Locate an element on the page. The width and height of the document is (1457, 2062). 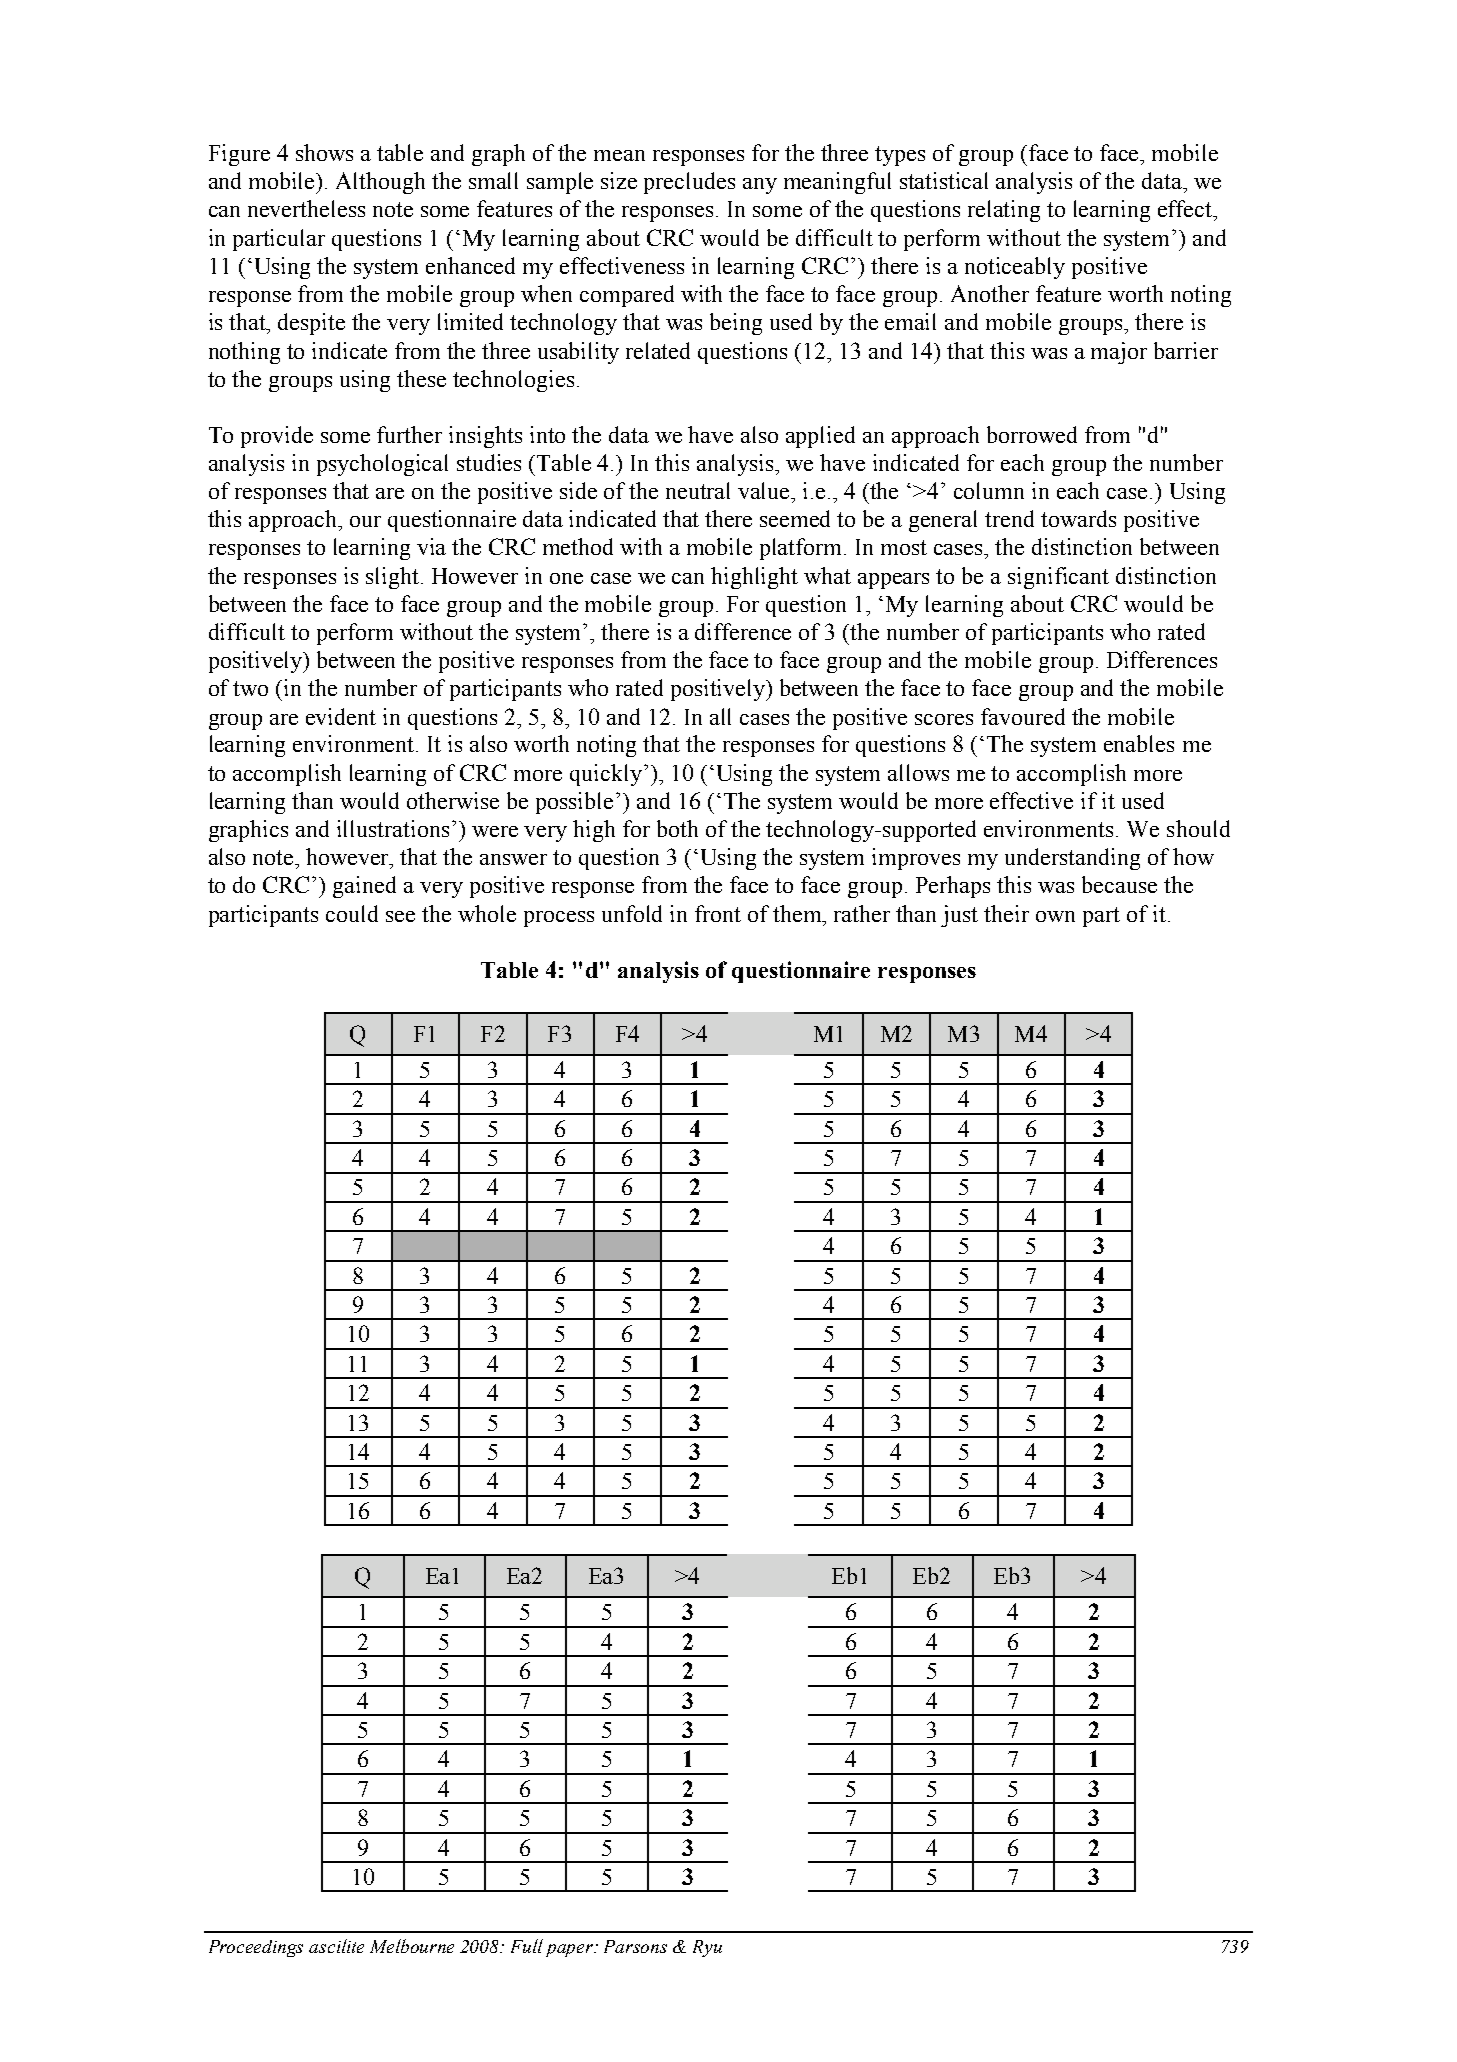
relating is located at coordinates (1004, 211).
